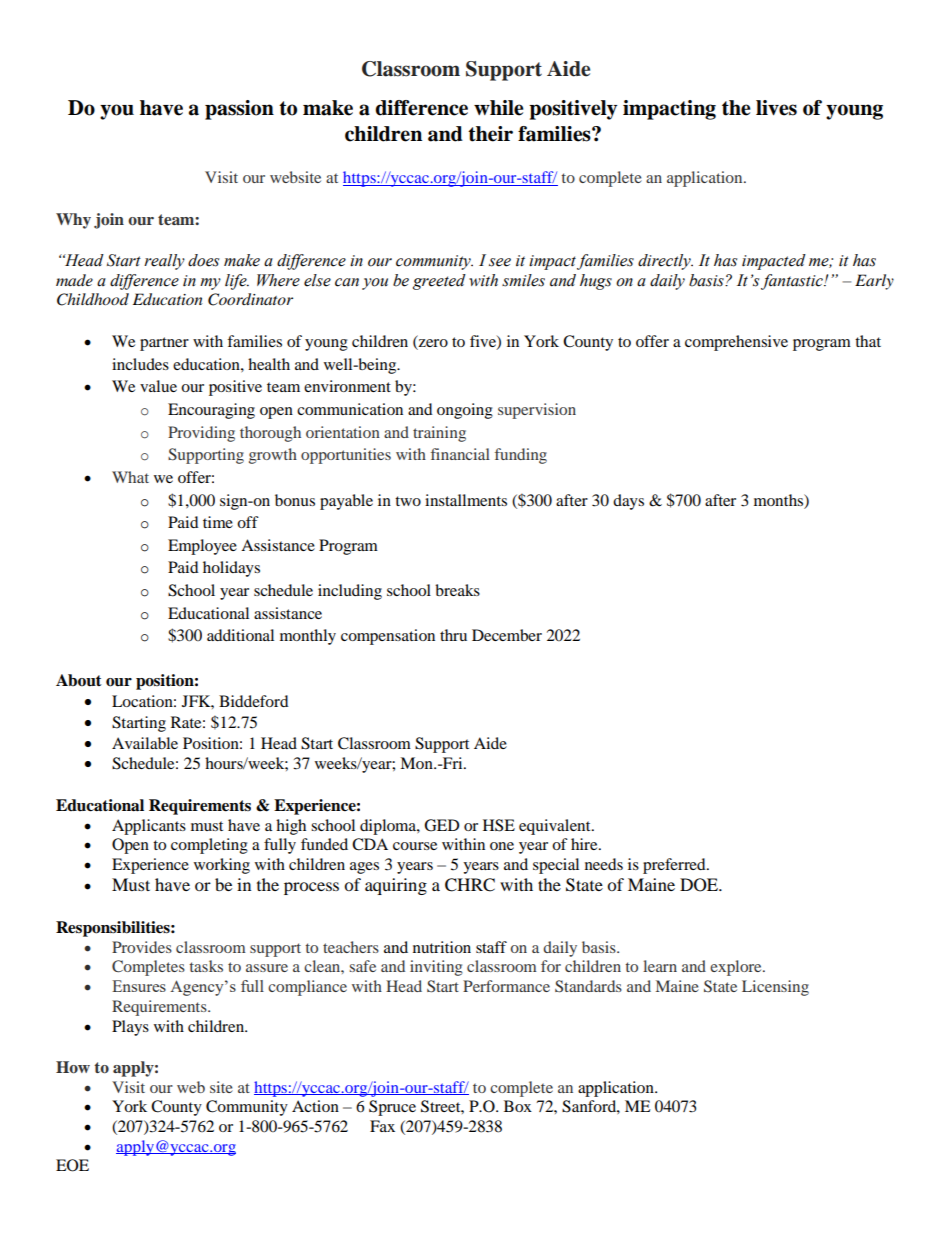 This page has height=1233, width=952. Describe the element at coordinates (775, 988) in the page. I see `Licensing` at that location.
